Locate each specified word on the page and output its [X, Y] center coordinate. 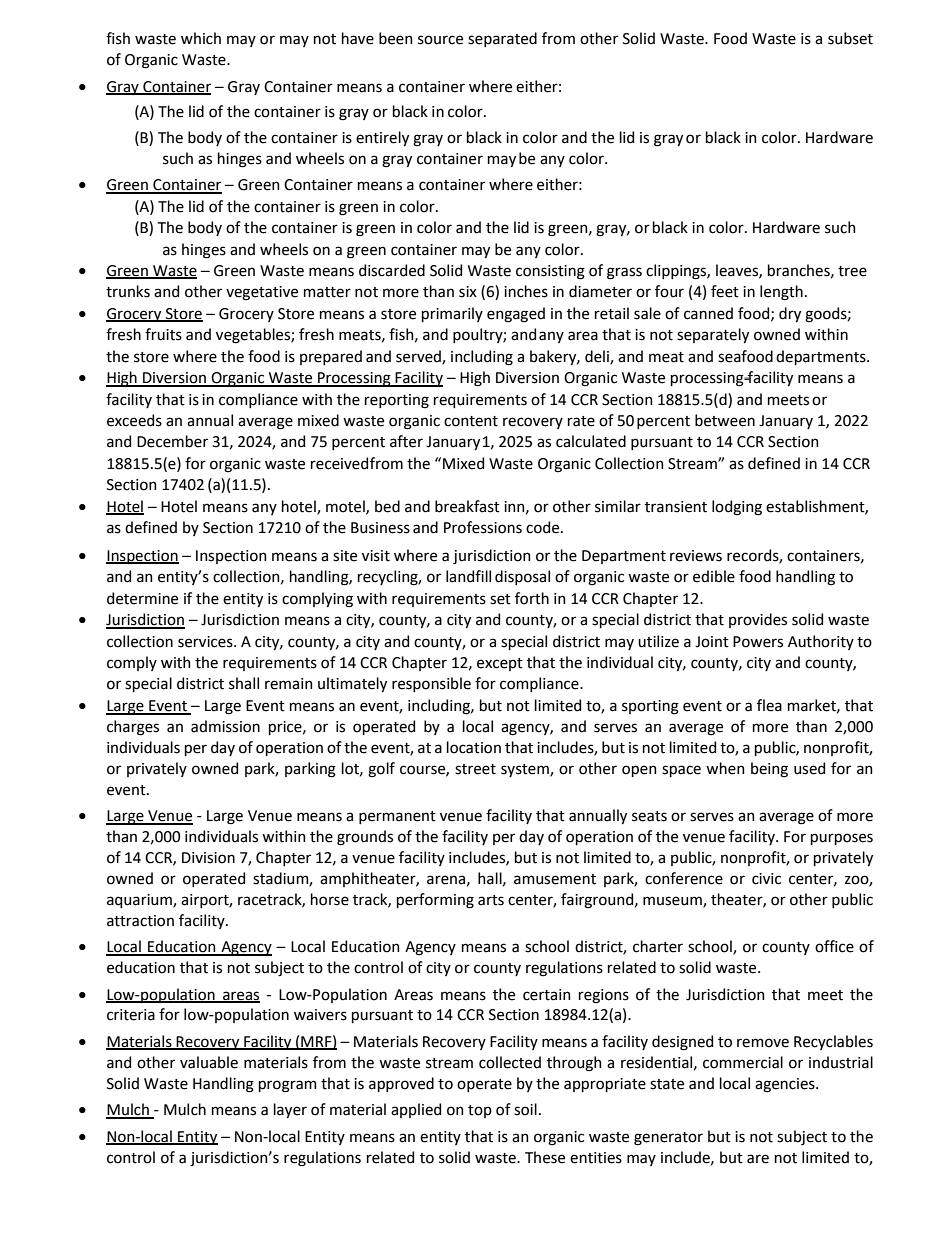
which [201, 38]
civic [766, 879]
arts [491, 900]
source [440, 40]
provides [758, 620]
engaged [516, 315]
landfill [468, 576]
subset [850, 38]
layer [290, 1110]
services [206, 642]
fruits [163, 334]
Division [208, 858]
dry [790, 314]
